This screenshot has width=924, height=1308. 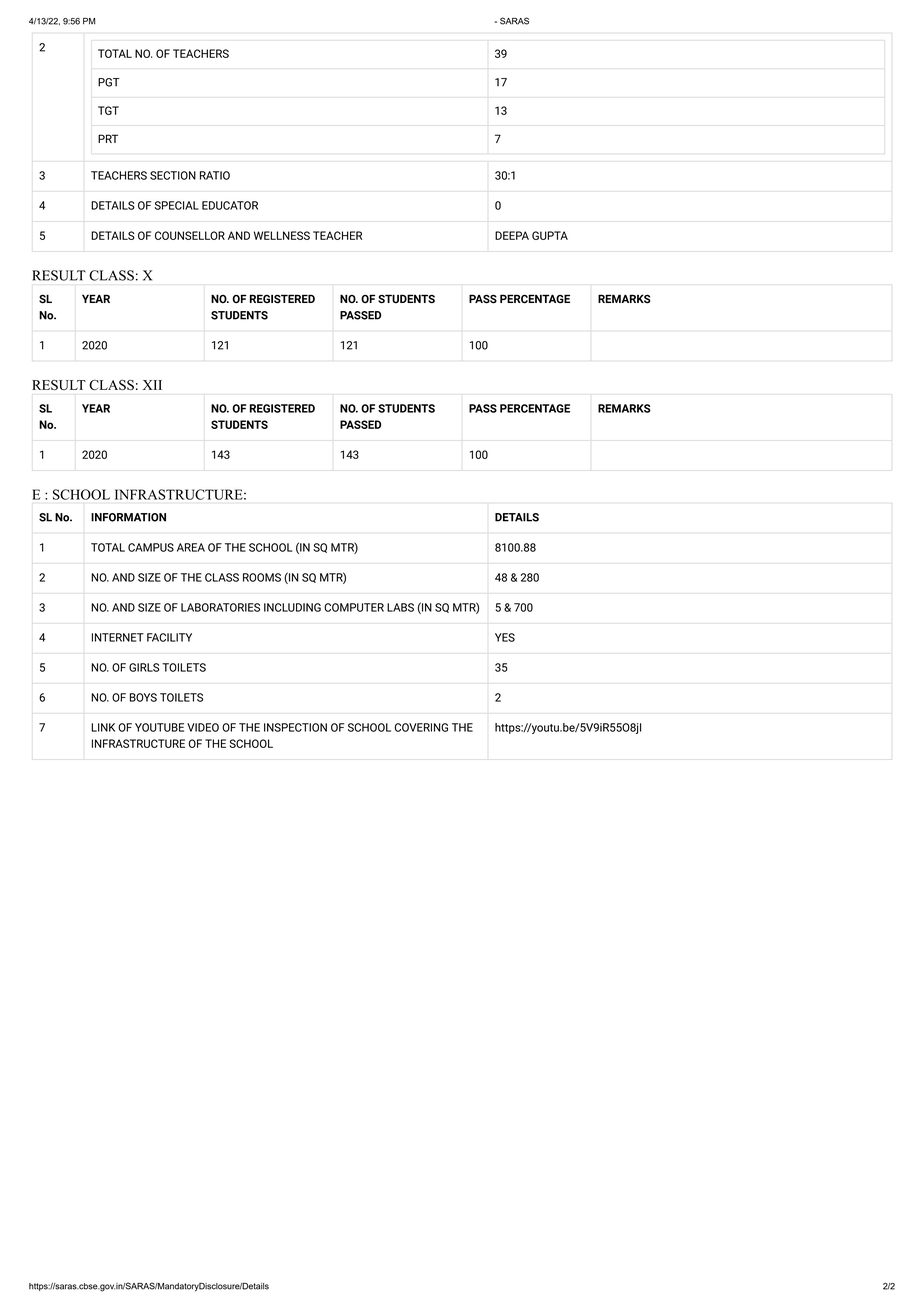 I want to click on RATIO, so click(x=215, y=175).
